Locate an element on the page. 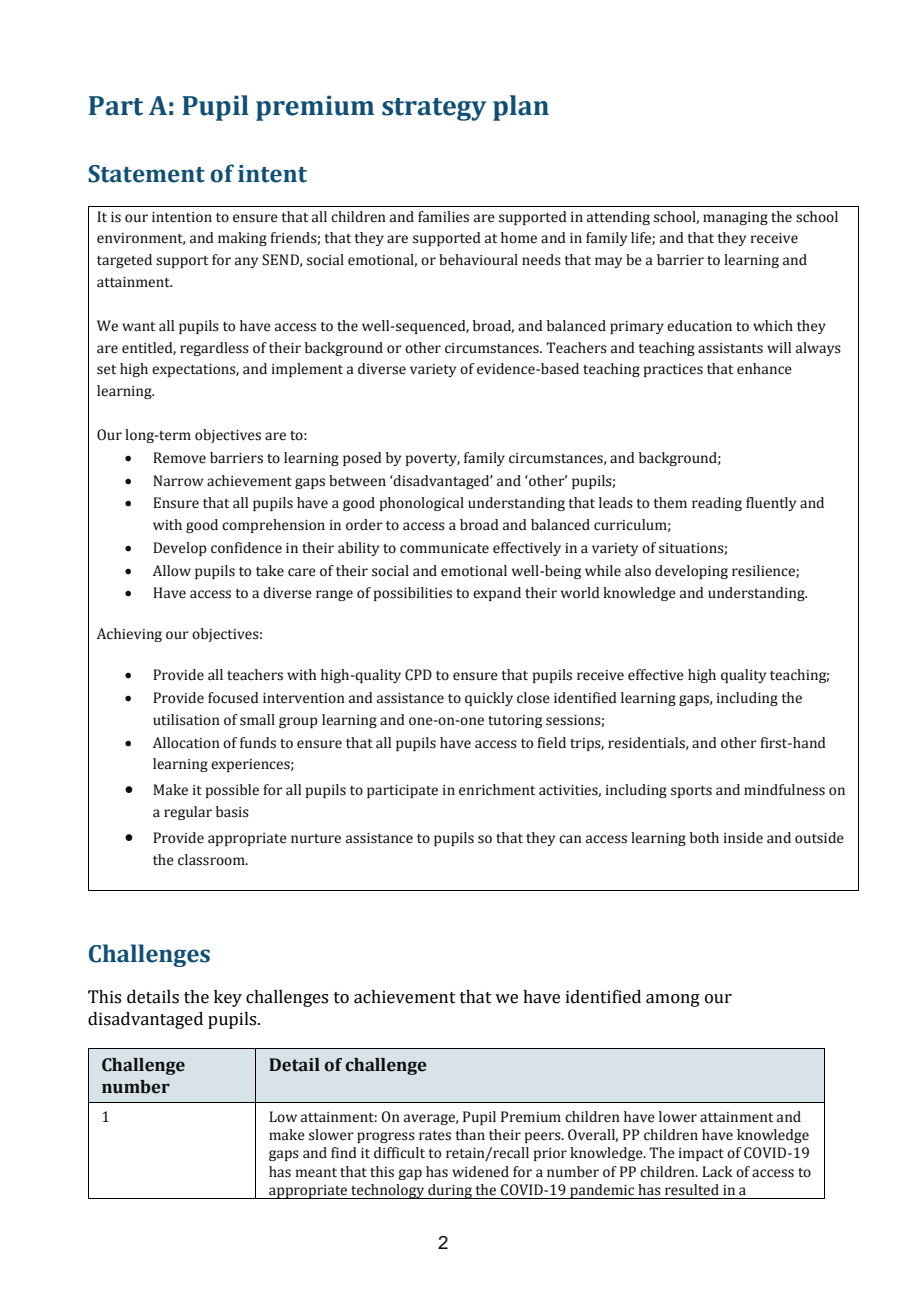 This image has width=924, height=1308. managing is located at coordinates (735, 218).
